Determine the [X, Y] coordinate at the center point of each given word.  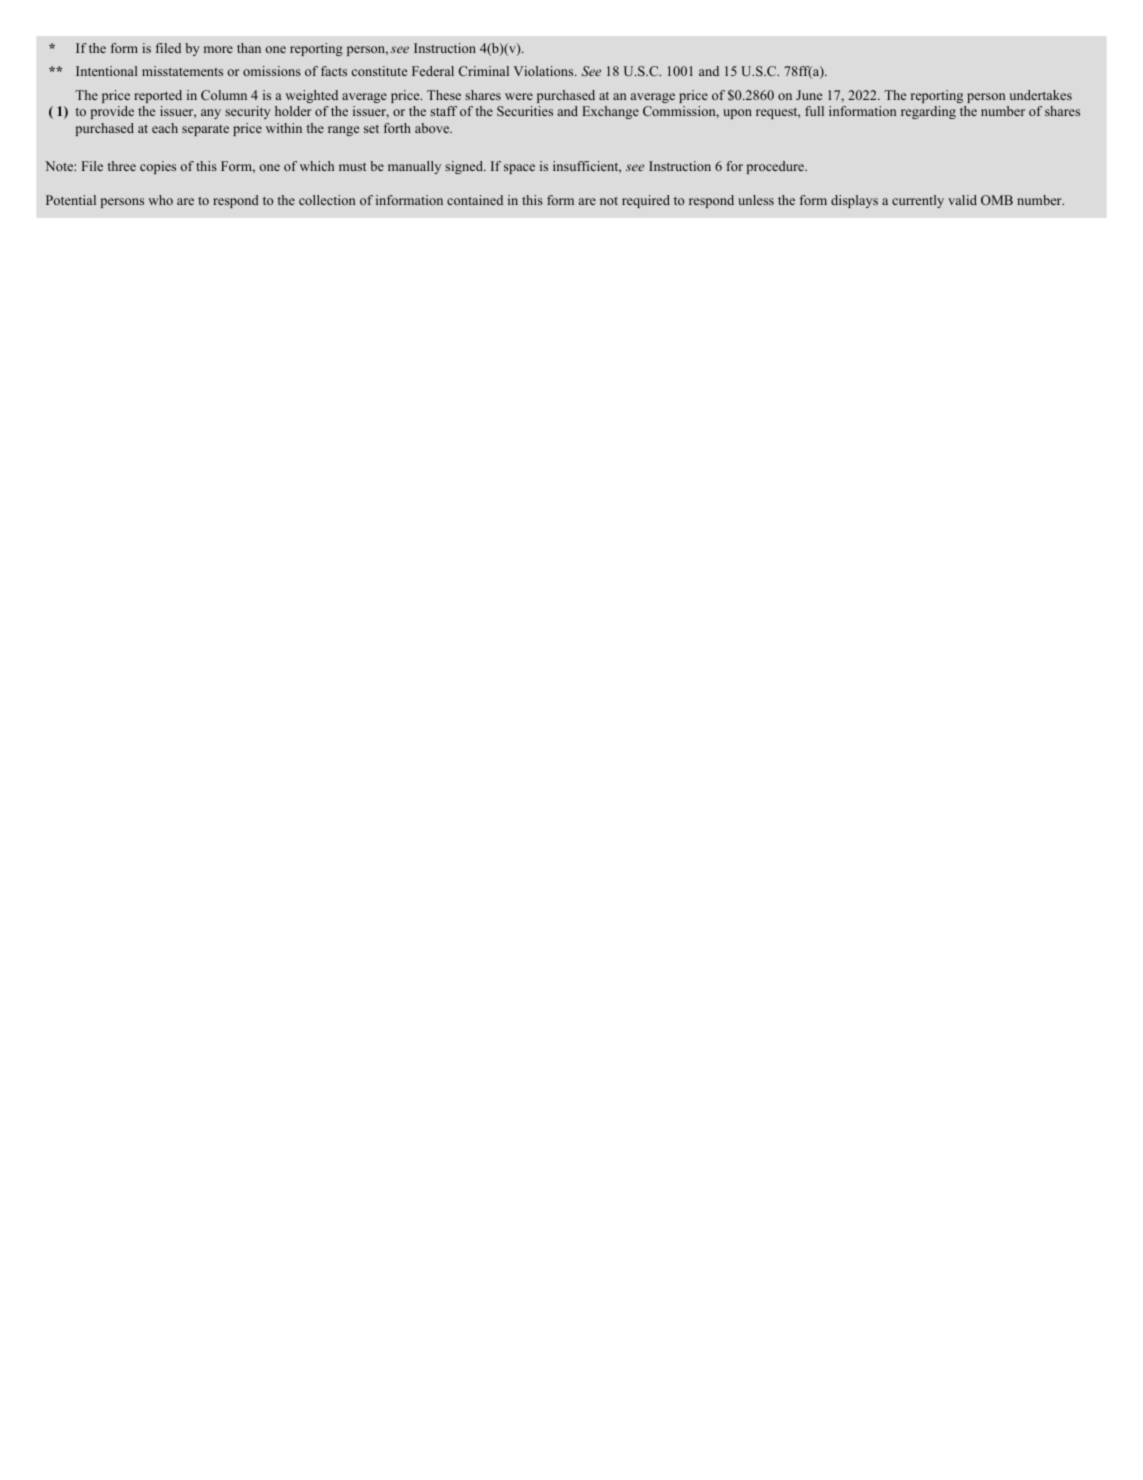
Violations [545, 71]
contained [475, 200]
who [160, 200]
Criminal [484, 71]
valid [962, 200]
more [218, 49]
